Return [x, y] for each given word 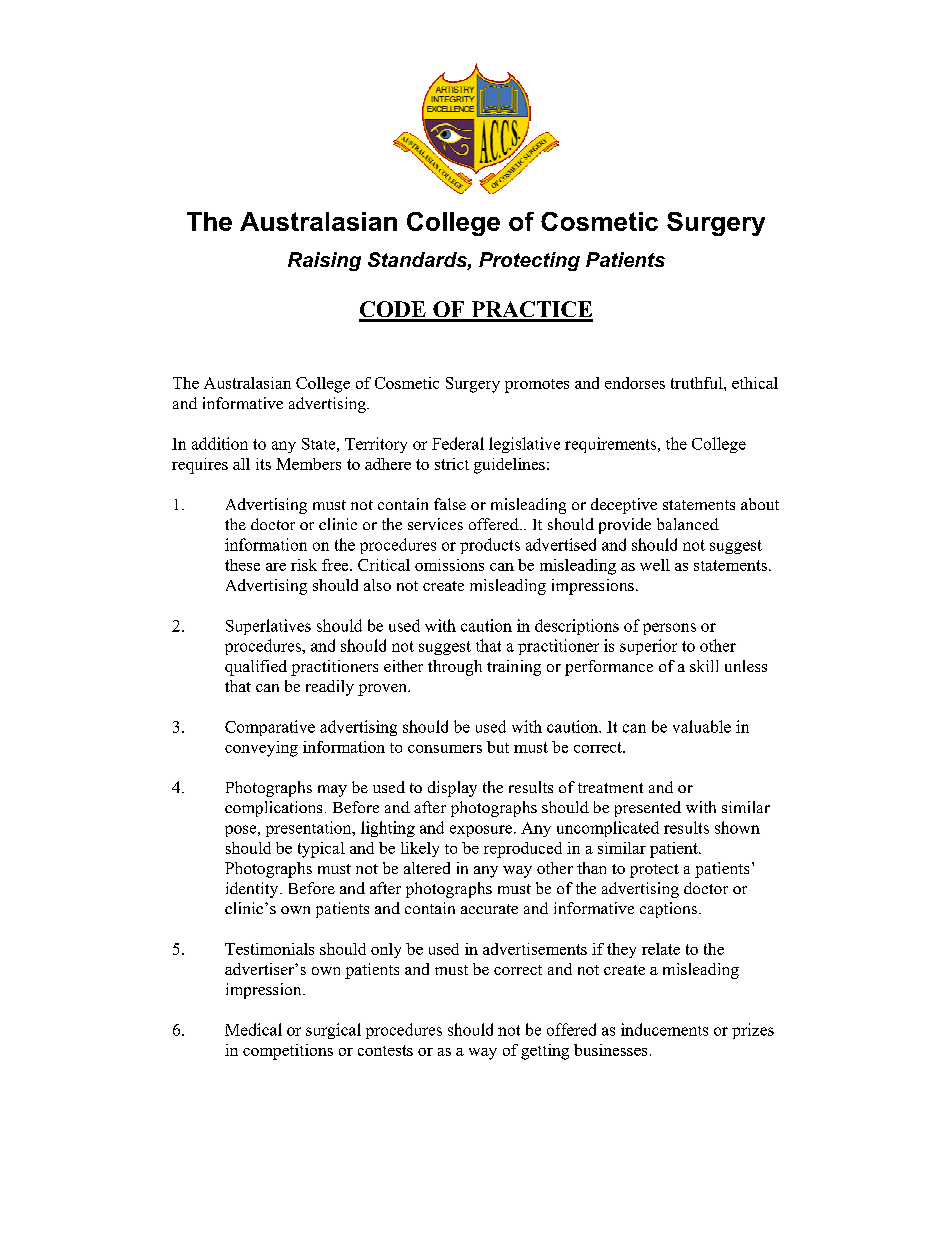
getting [545, 1052]
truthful [698, 383]
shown [737, 827]
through [455, 668]
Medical [253, 1029]
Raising [324, 261]
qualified [256, 668]
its [263, 464]
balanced [688, 524]
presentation [310, 829]
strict [452, 464]
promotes [537, 386]
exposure [481, 831]
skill [704, 666]
